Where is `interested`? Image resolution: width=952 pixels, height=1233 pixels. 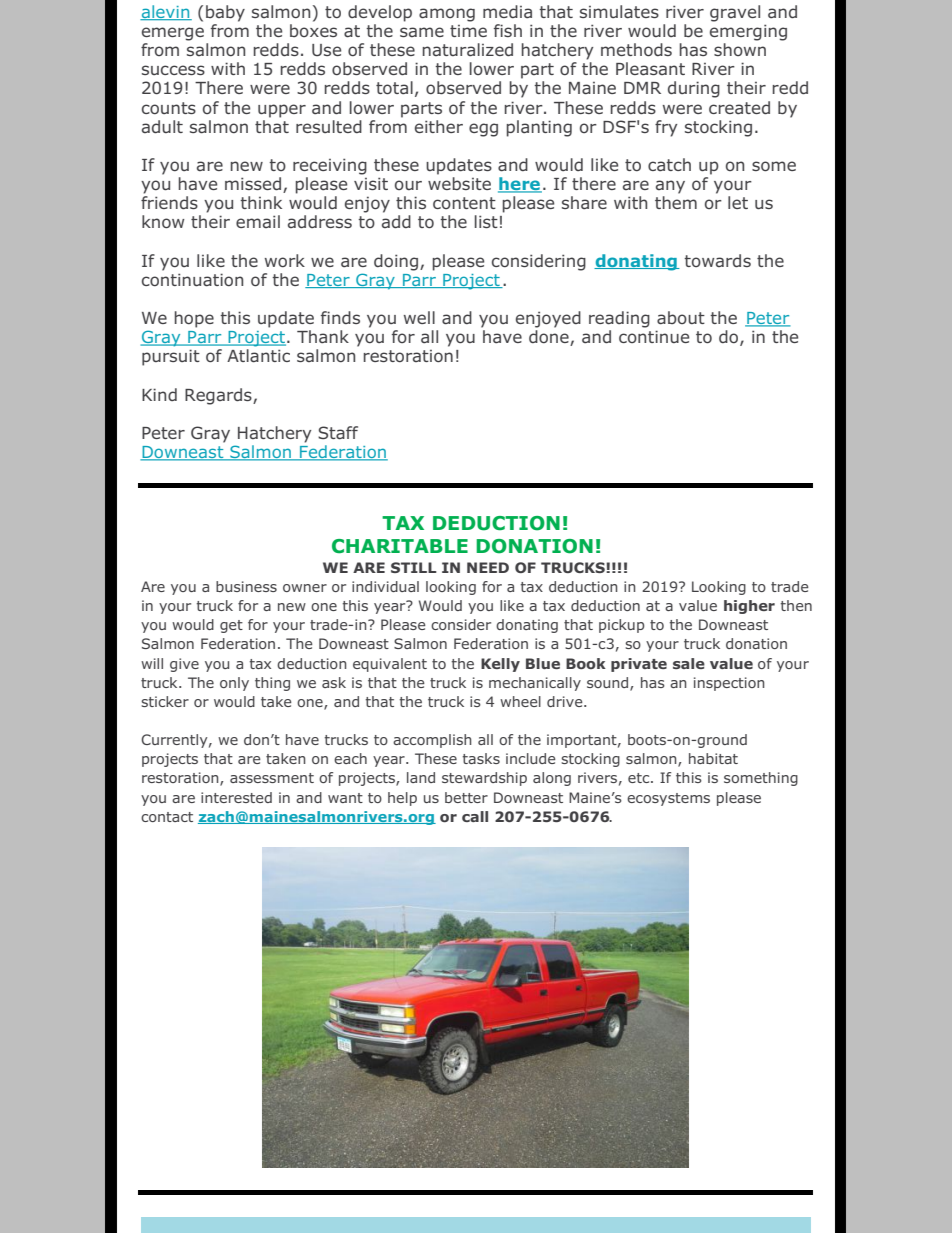 interested is located at coordinates (236, 797).
